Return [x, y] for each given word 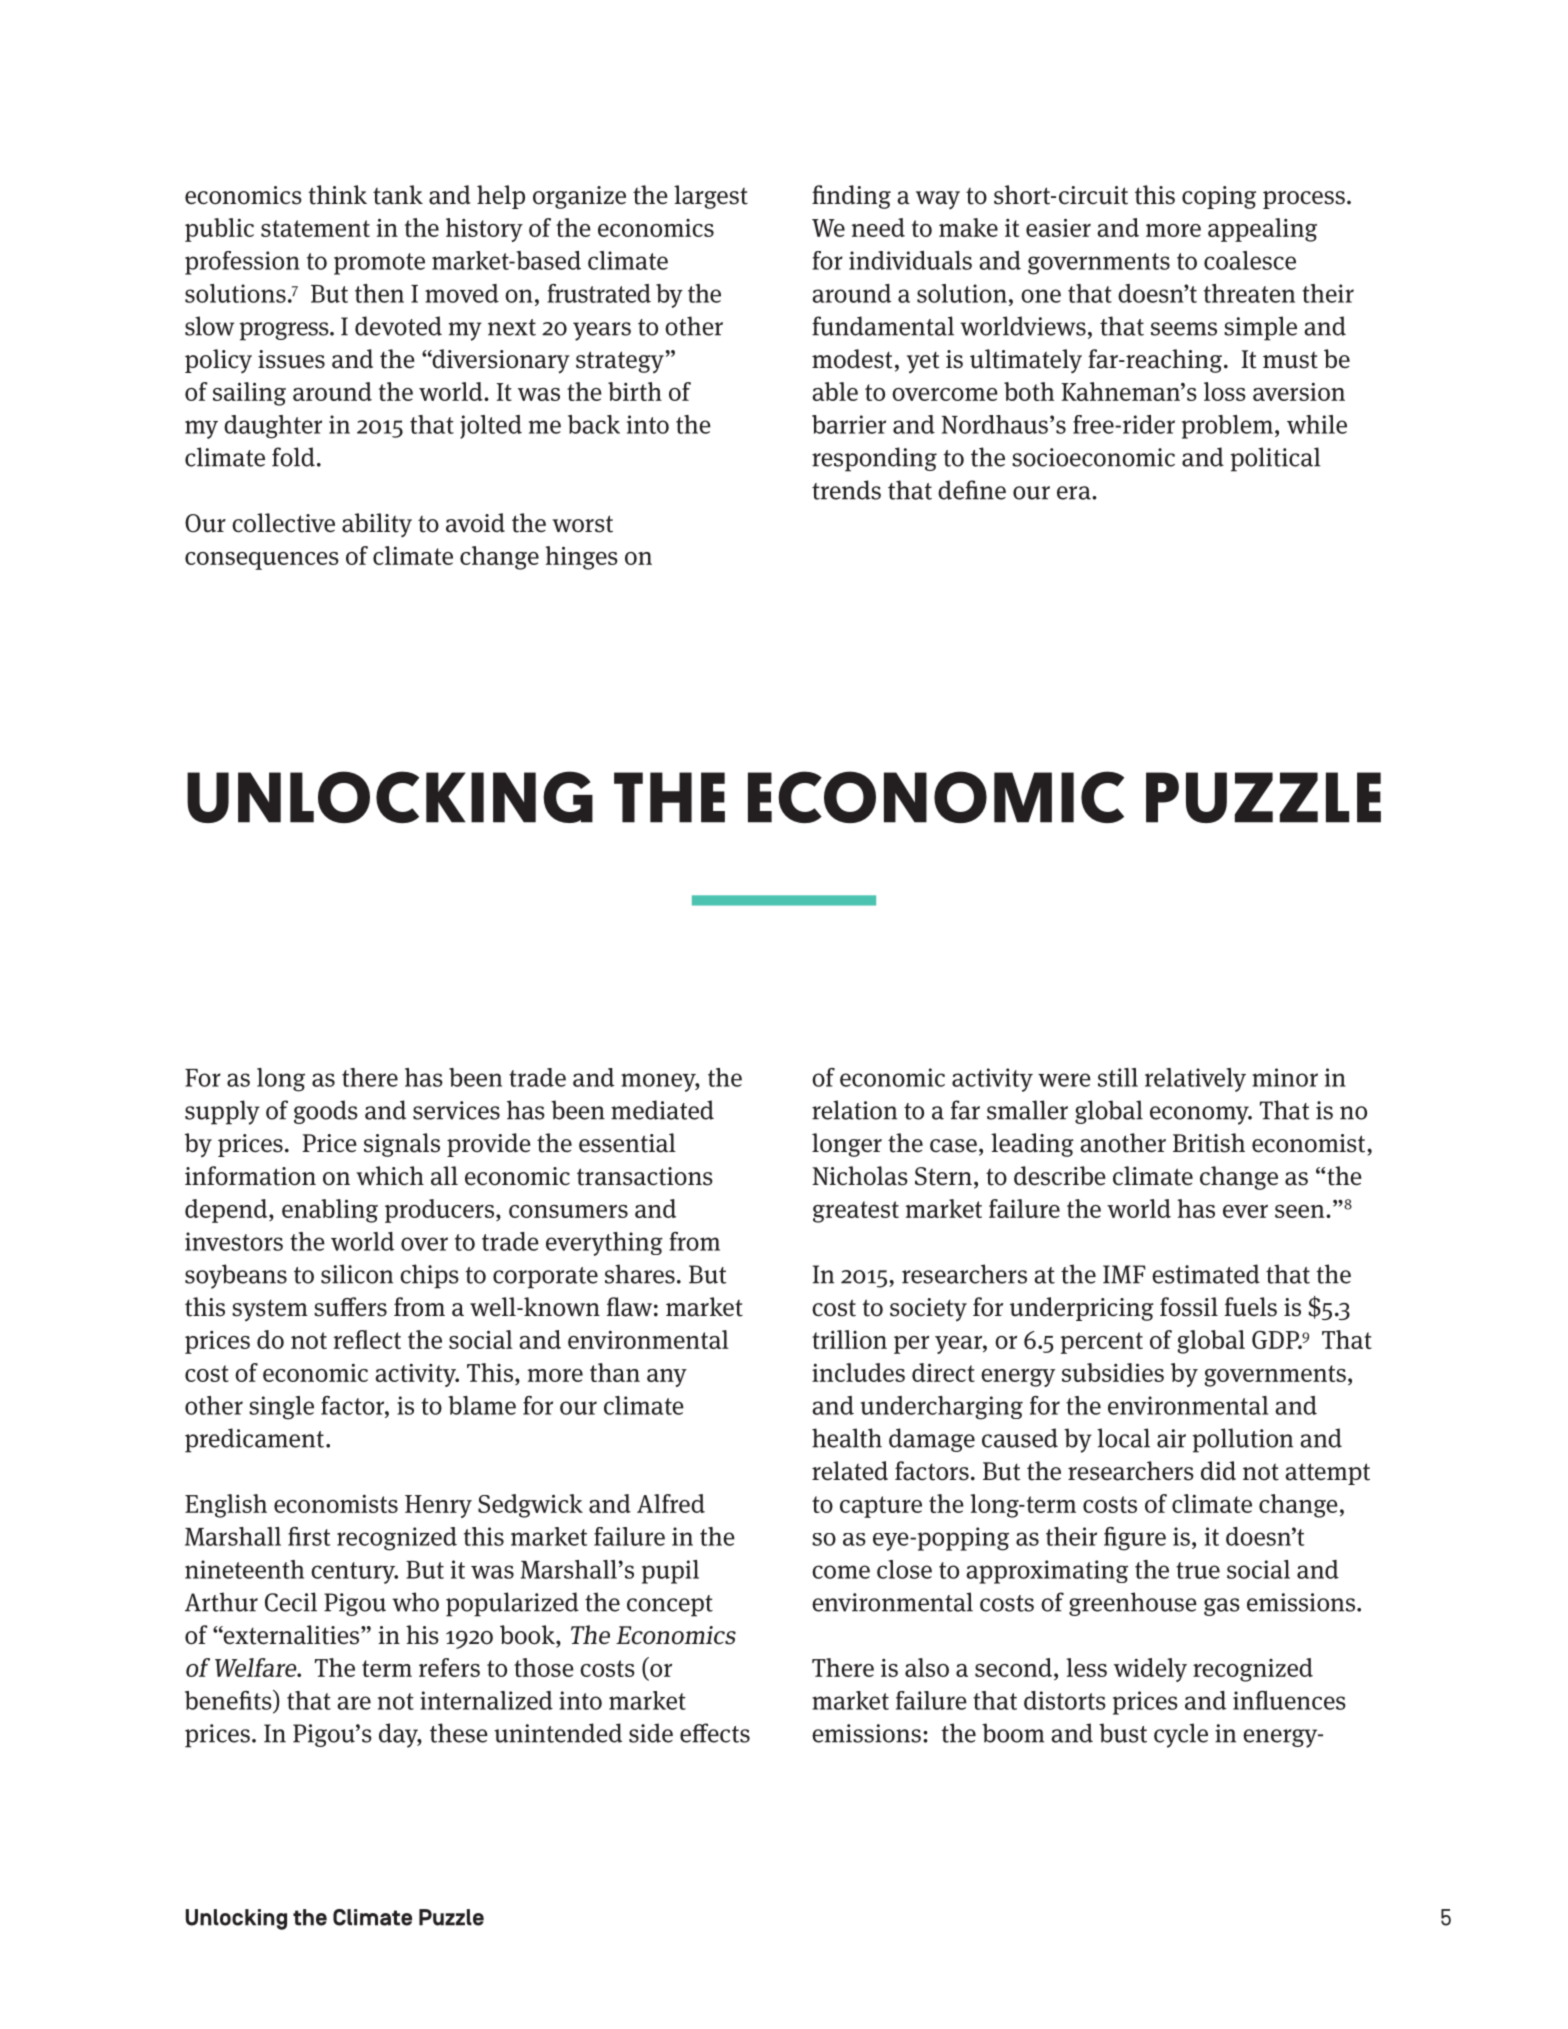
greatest [856, 1212]
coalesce [1250, 260]
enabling [330, 1211]
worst [582, 524]
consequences [262, 561]
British [1209, 1143]
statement [315, 228]
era [1075, 493]
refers [449, 1667]
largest [711, 197]
